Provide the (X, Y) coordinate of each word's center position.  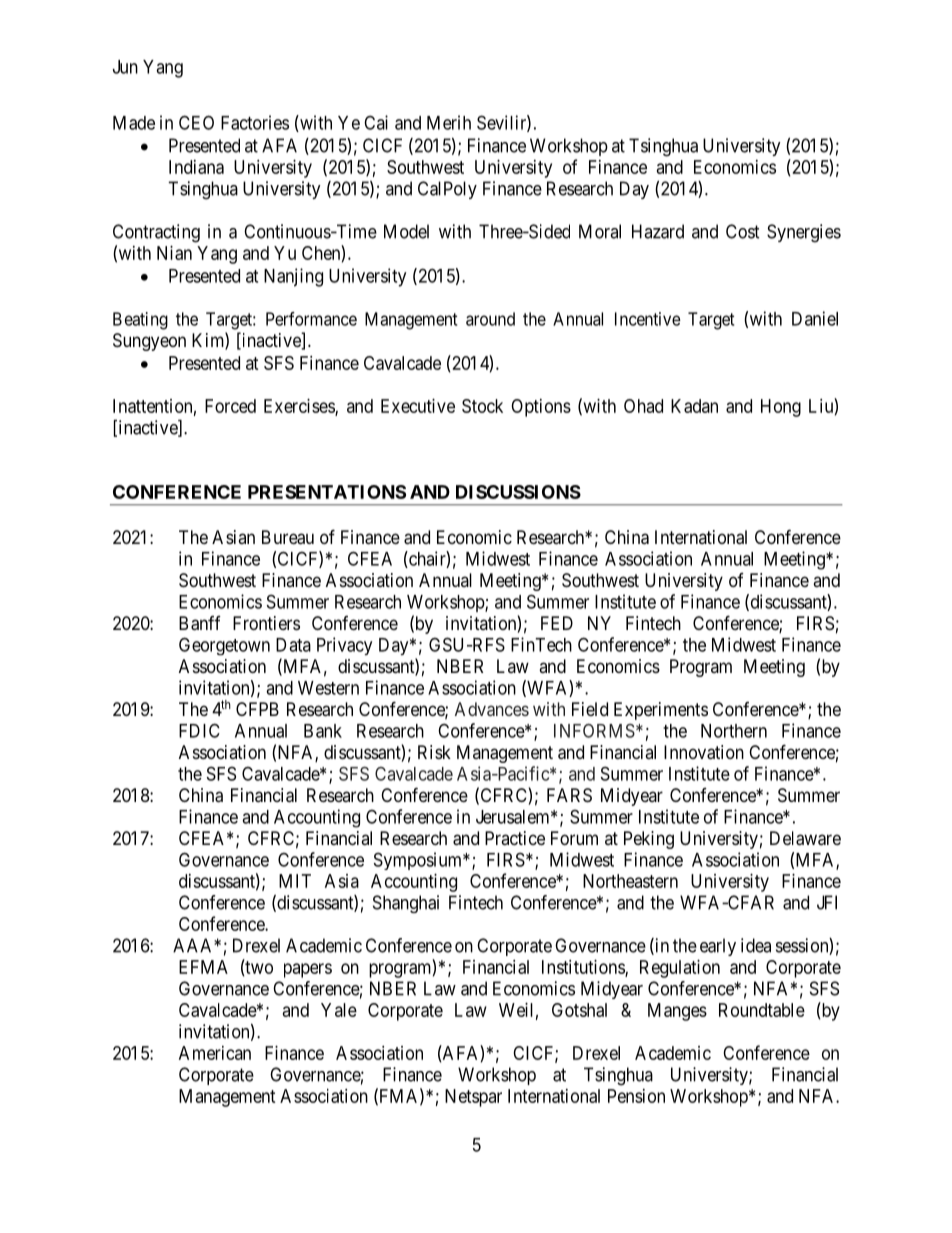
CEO (196, 122)
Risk (434, 752)
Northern (734, 731)
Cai (376, 122)
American (215, 1053)
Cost (743, 231)
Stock (482, 406)
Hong (781, 408)
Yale (339, 1010)
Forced (230, 406)
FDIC (199, 730)
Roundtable (762, 1010)
